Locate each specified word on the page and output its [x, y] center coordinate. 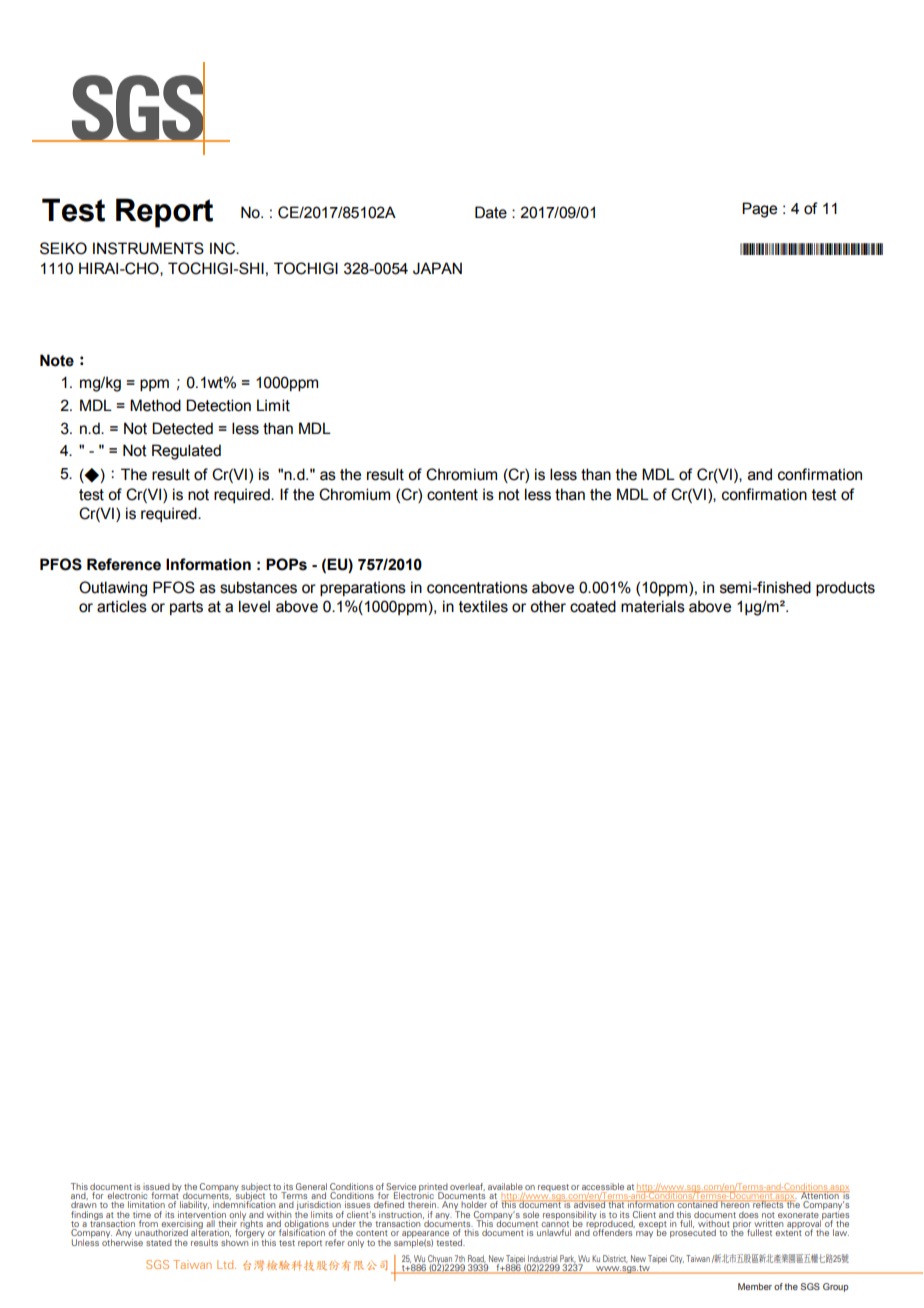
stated [159, 1242]
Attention [820, 1196]
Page [759, 210]
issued [156, 1186]
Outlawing [113, 589]
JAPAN [437, 268]
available [505, 1186]
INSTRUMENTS [148, 248]
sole [531, 1214]
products [845, 588]
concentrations [477, 587]
